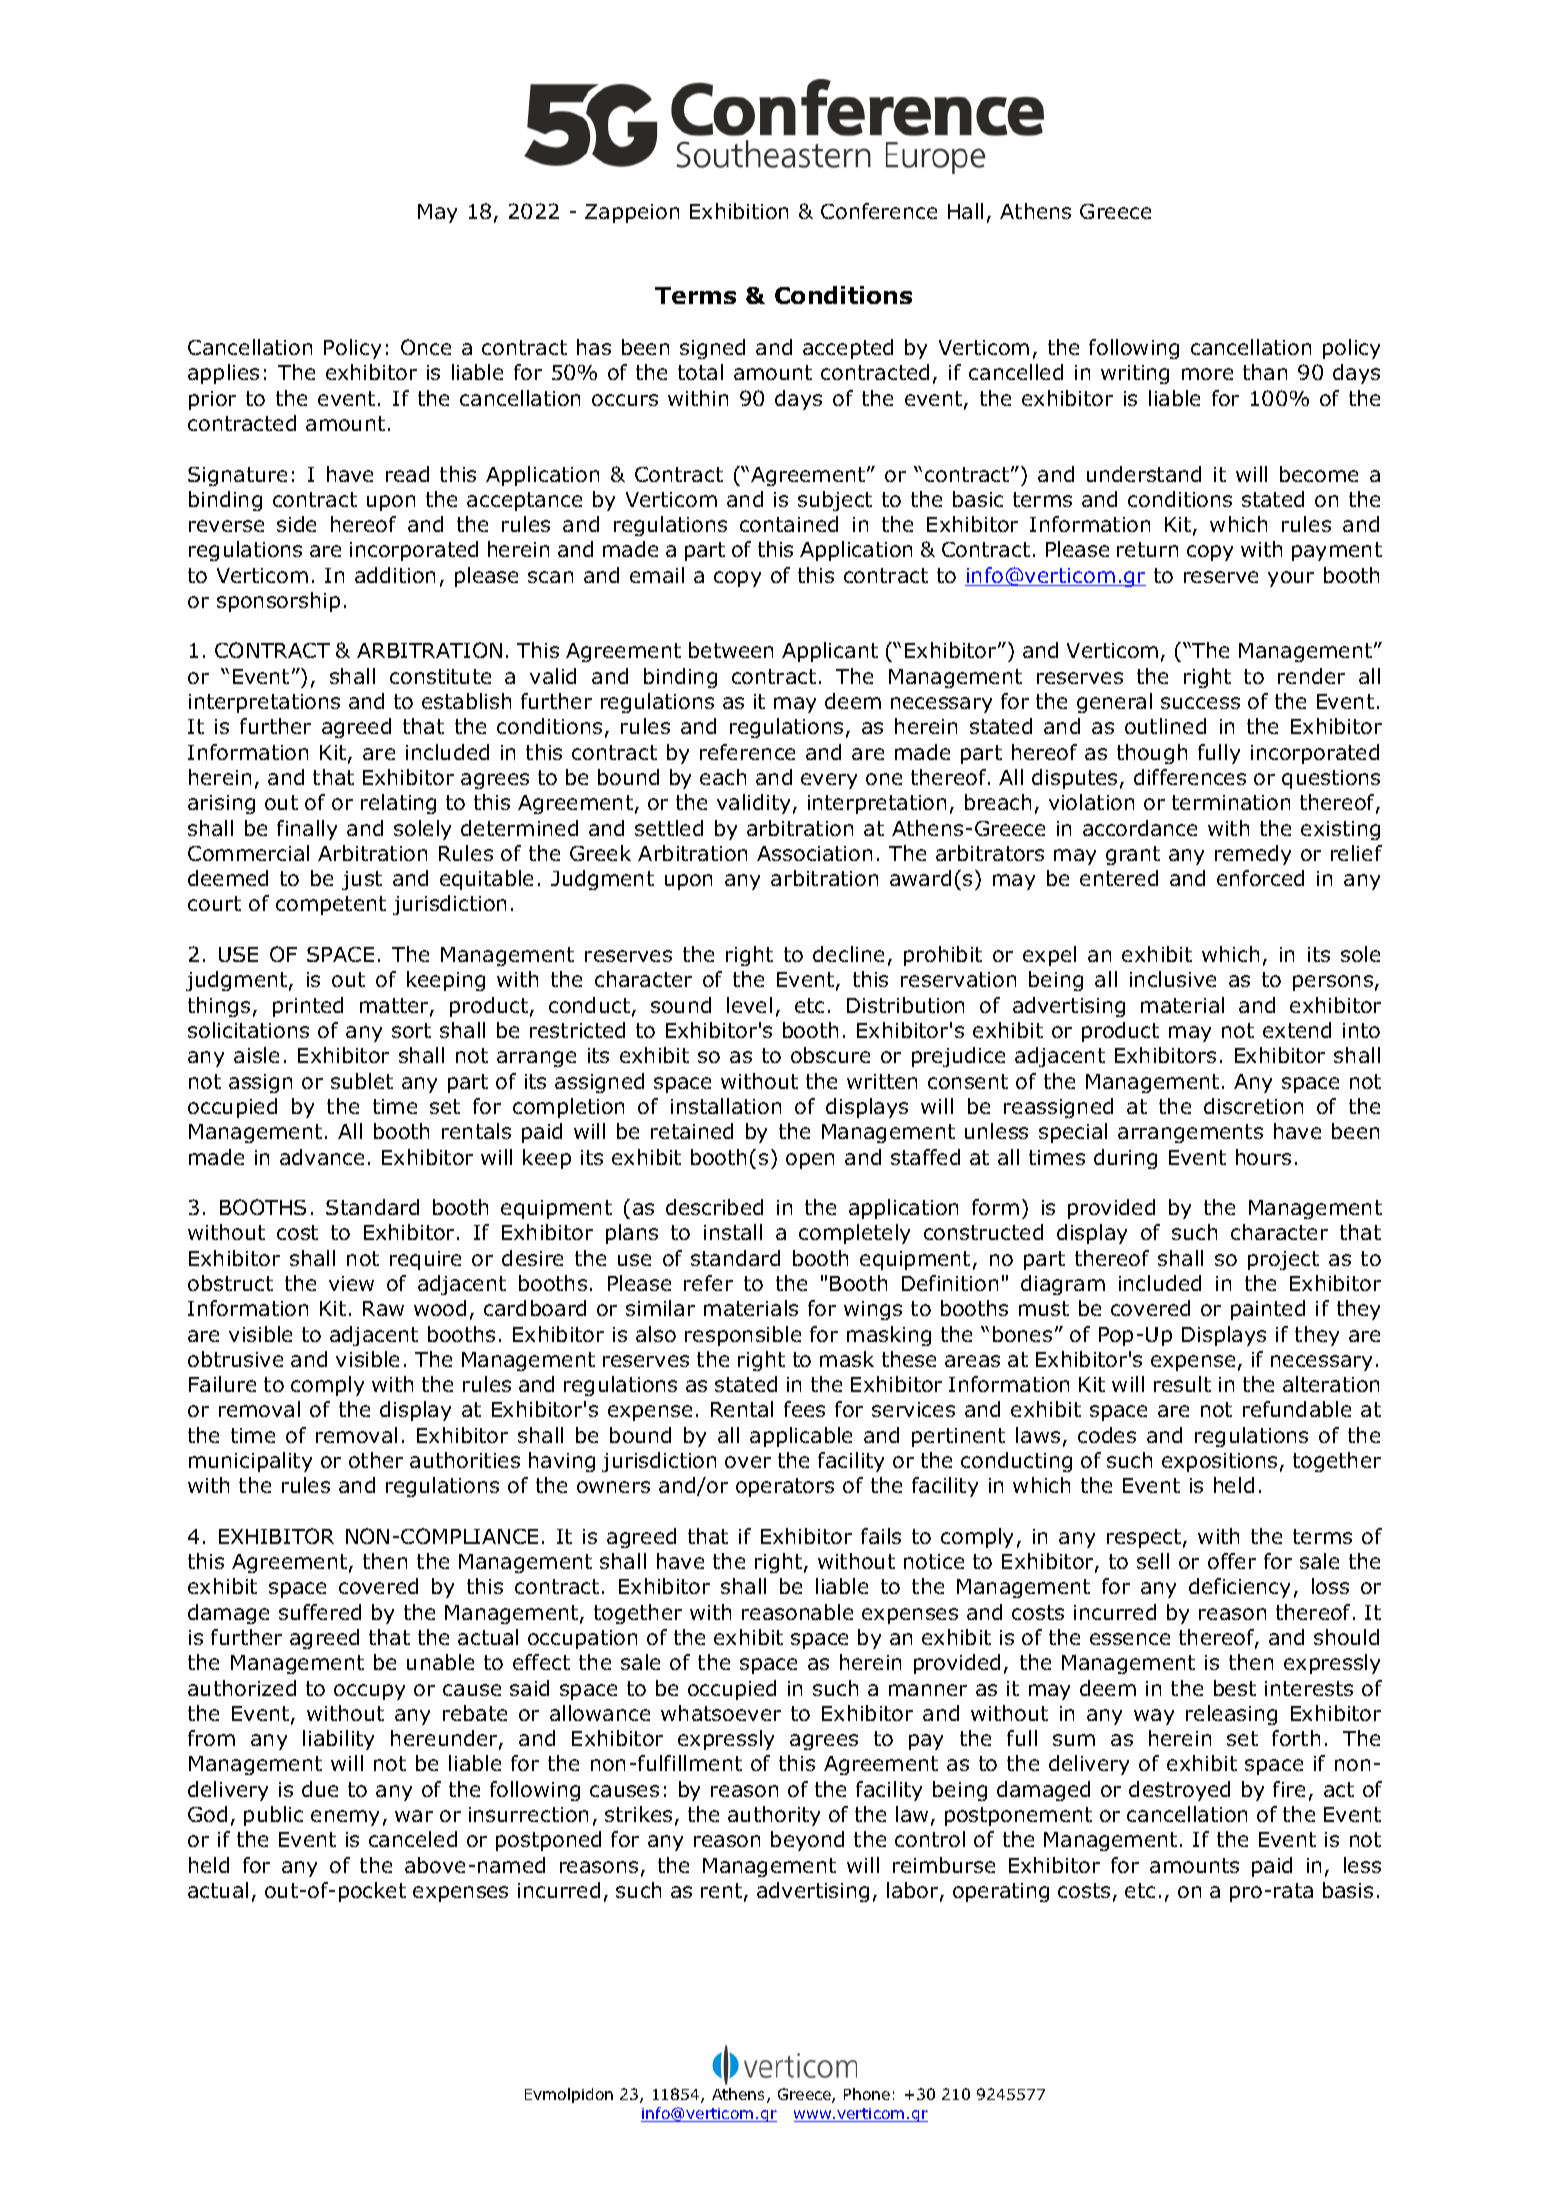 Image resolution: width=1549 pixels, height=2190 pixels. Describe the element at coordinates (810, 1161) in the screenshot. I see `open` at that location.
